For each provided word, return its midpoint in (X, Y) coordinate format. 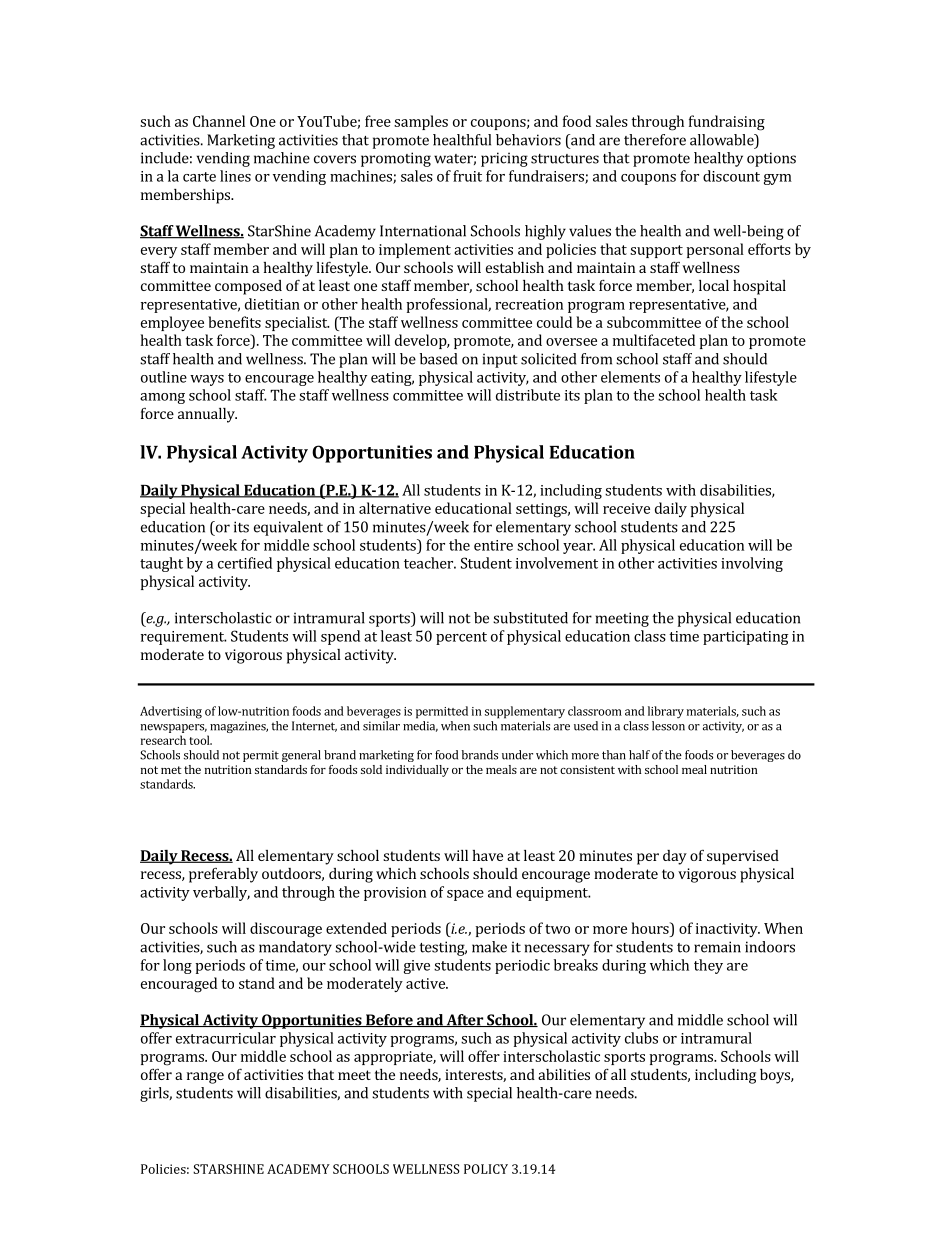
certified (245, 563)
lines (235, 176)
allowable (723, 141)
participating (746, 638)
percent (461, 638)
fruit (467, 176)
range (205, 1078)
